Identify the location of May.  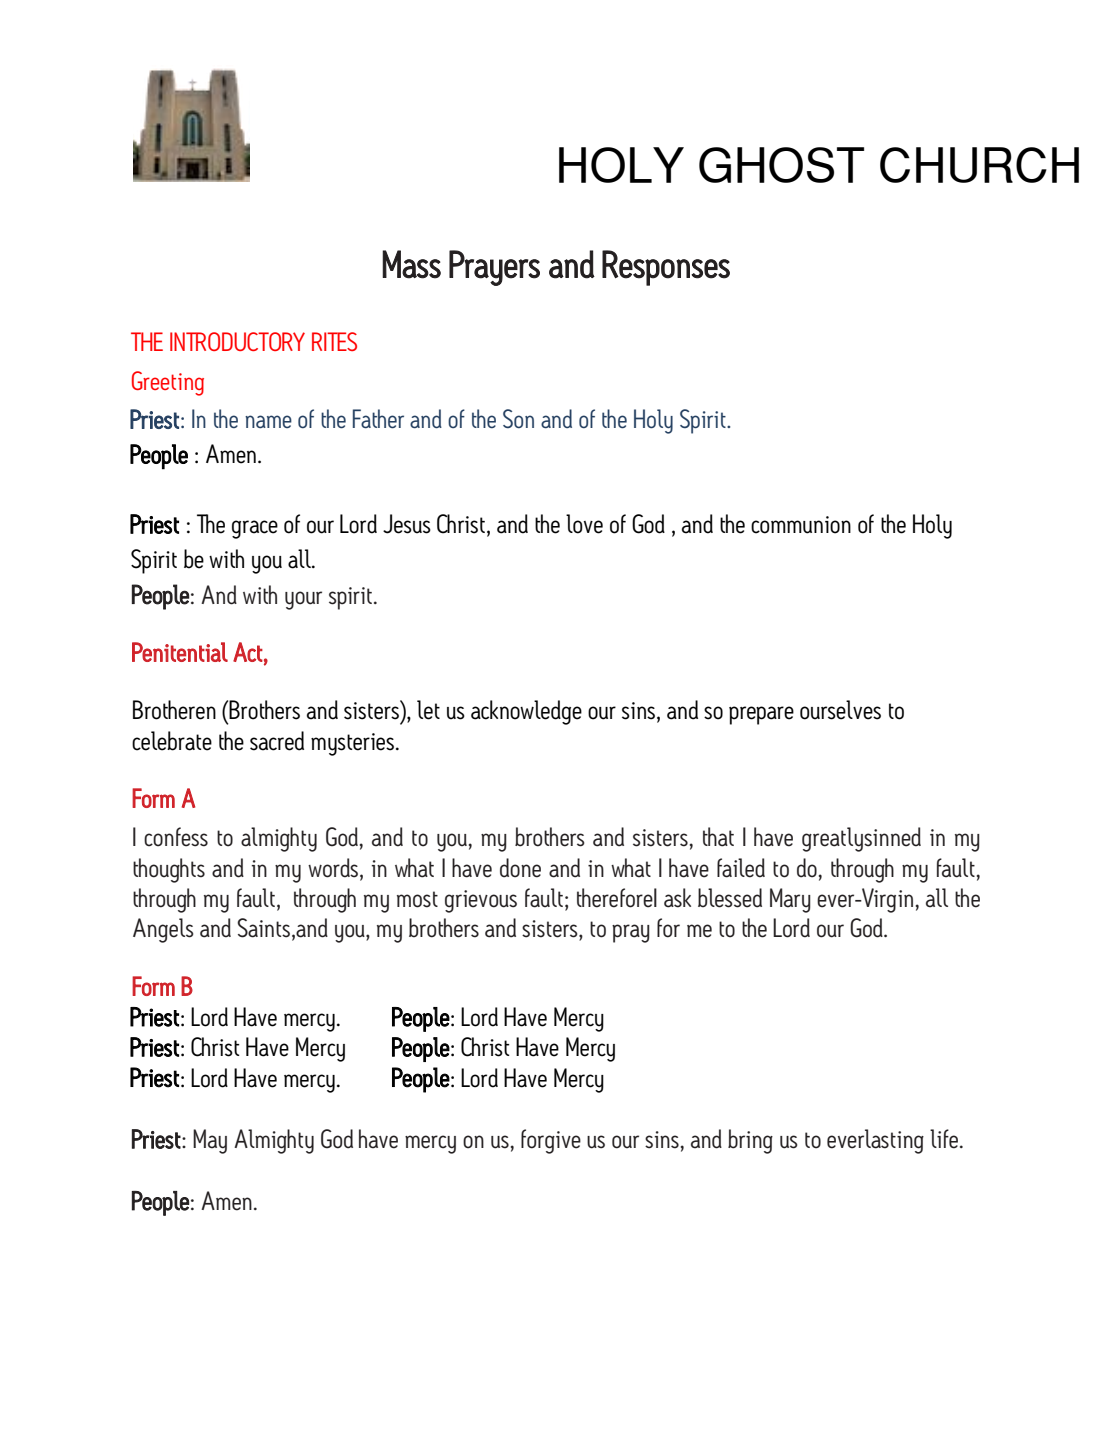
(210, 1141).
